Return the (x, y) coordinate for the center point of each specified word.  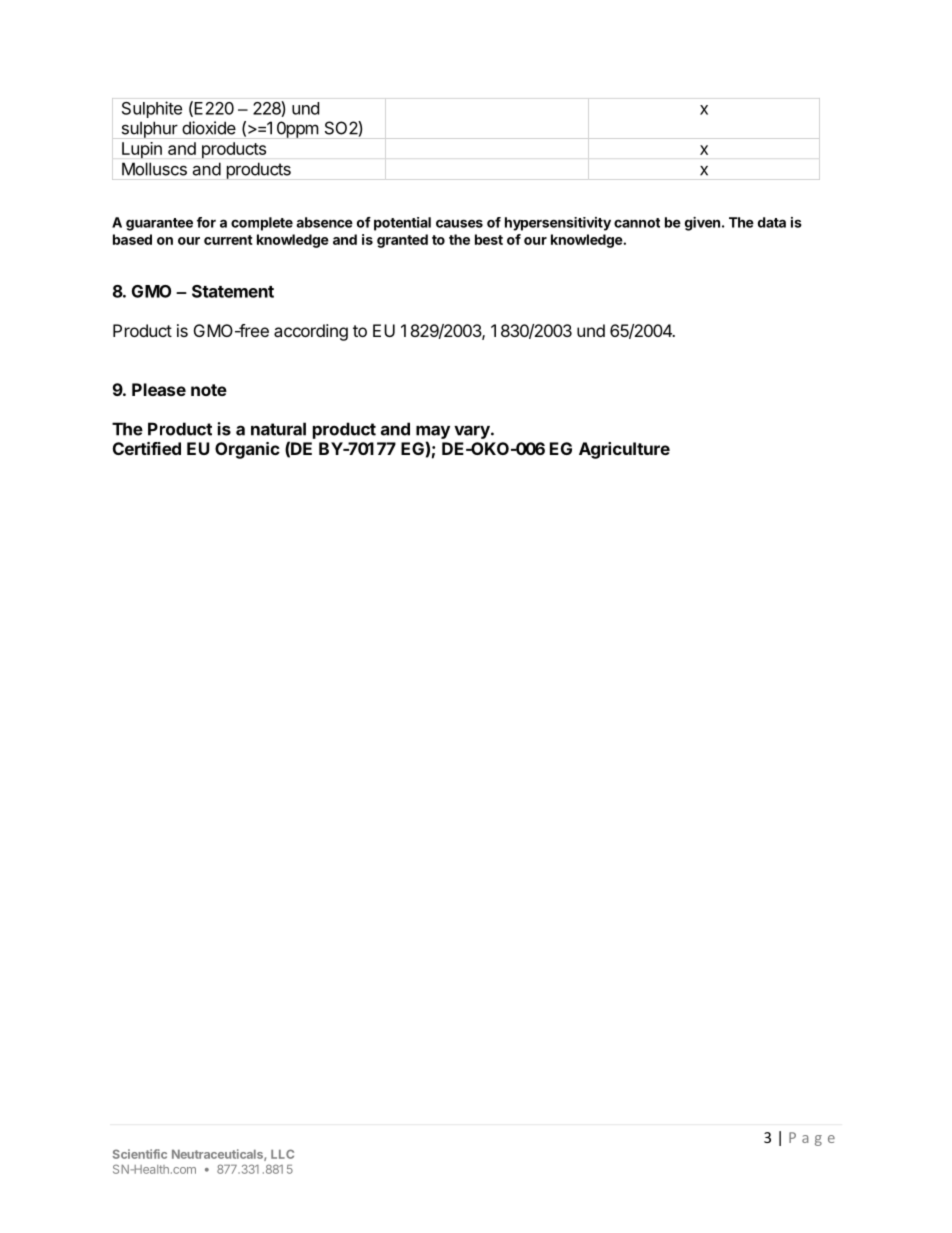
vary (473, 432)
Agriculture (624, 450)
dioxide (209, 128)
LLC (282, 1154)
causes (459, 223)
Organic (247, 450)
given (702, 224)
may (433, 432)
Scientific (140, 1154)
